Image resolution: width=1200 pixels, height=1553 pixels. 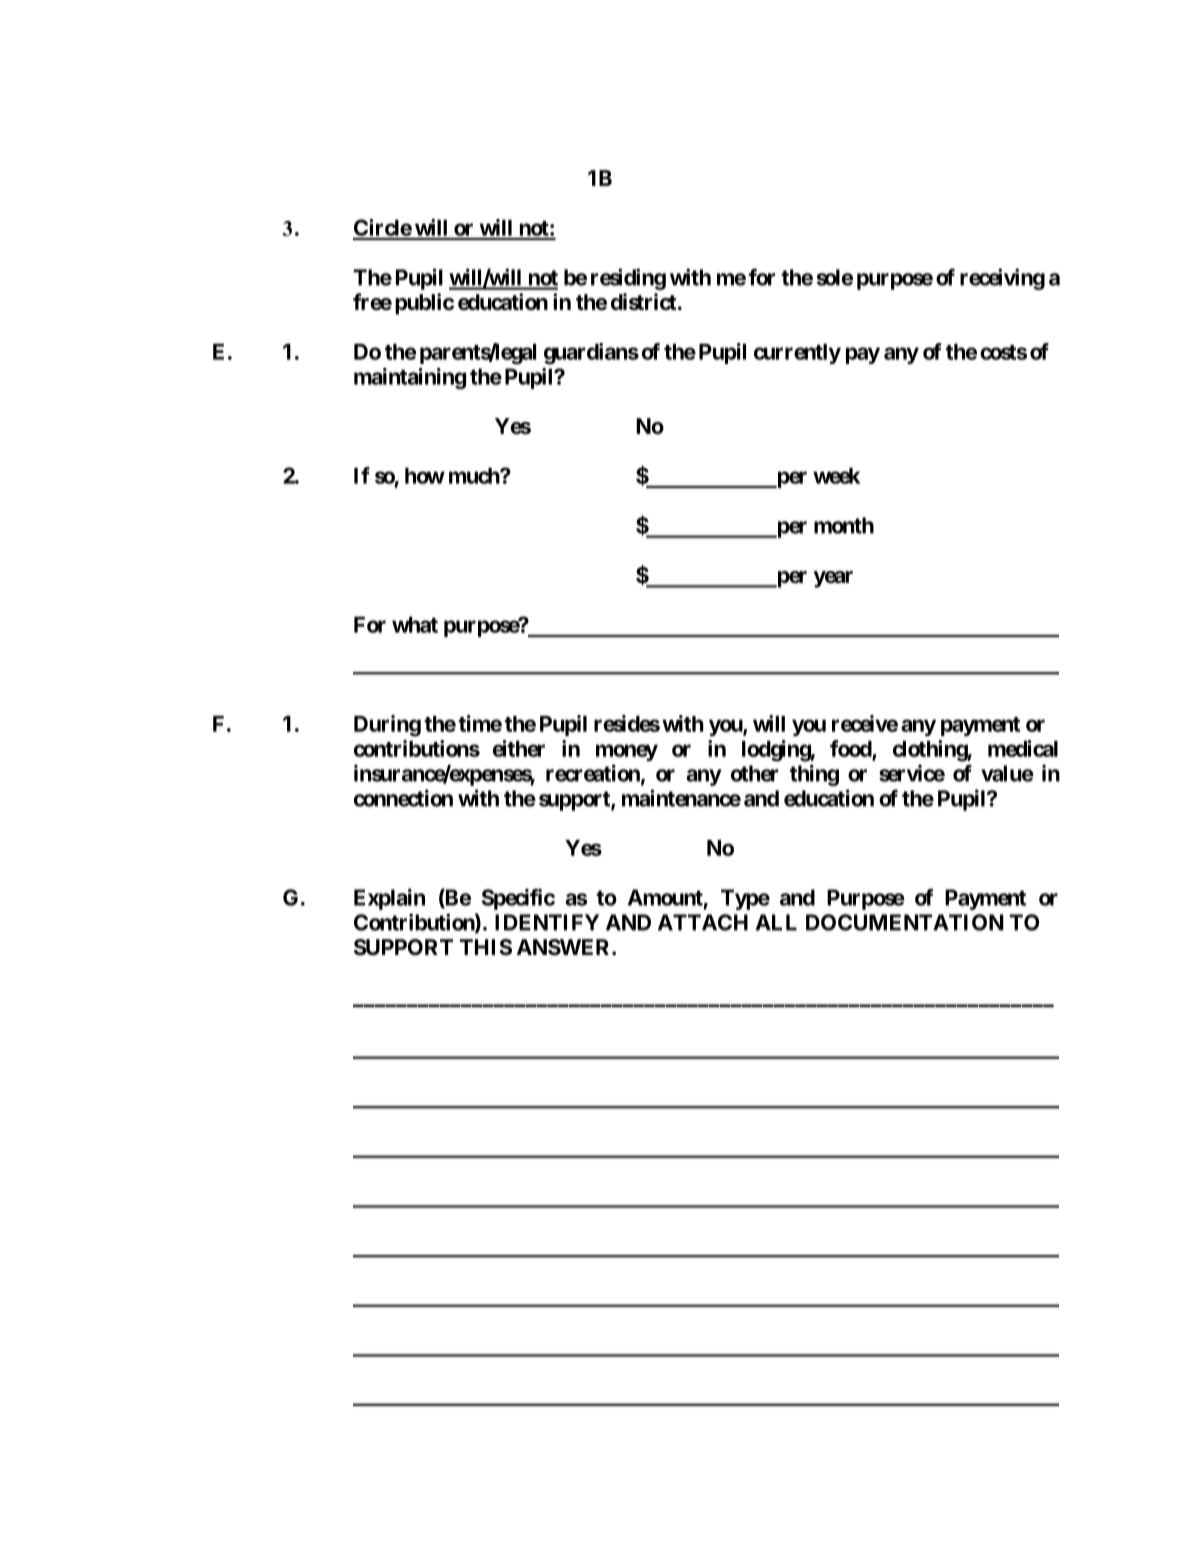 I want to click on week, so click(x=836, y=476).
